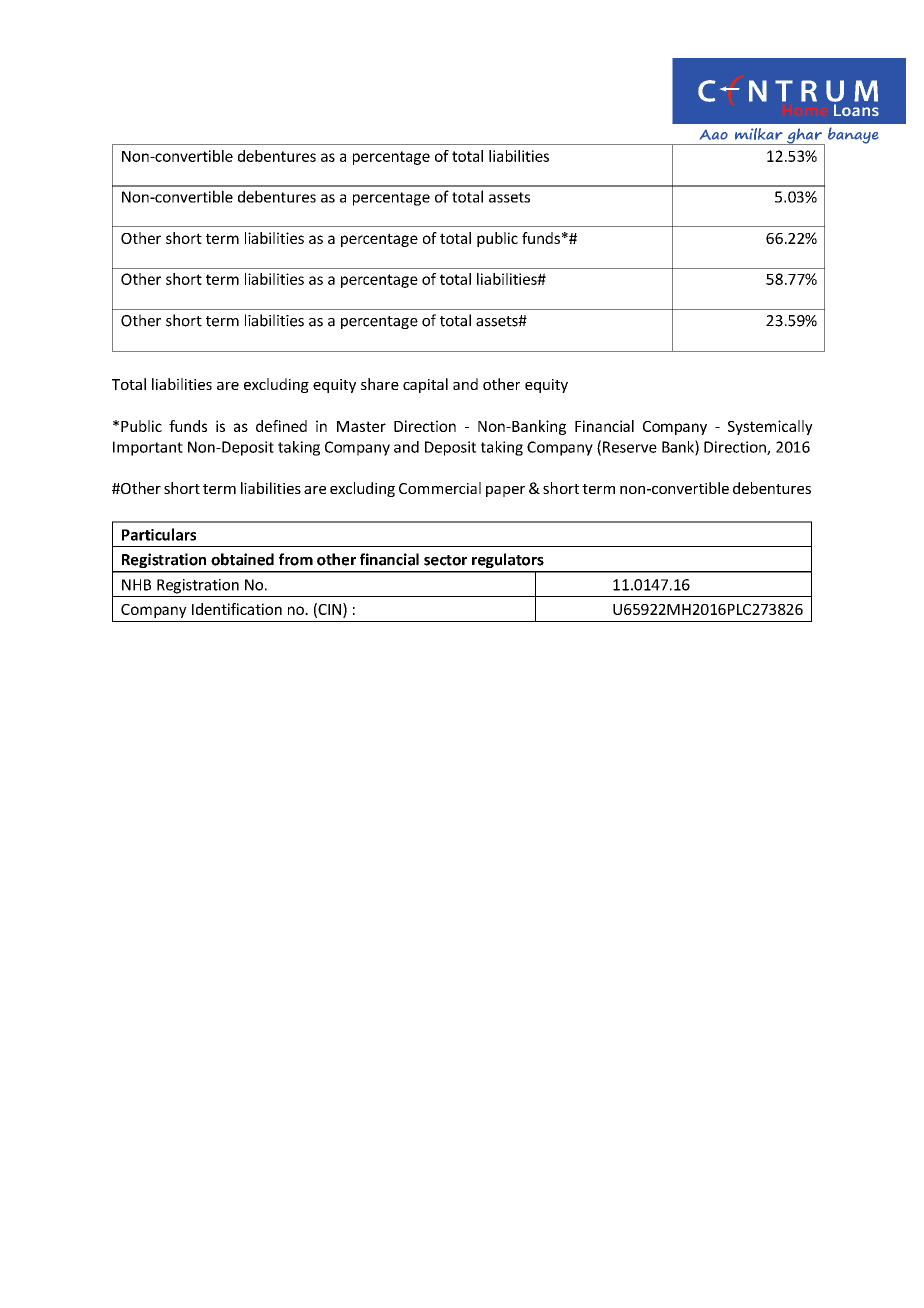  I want to click on Identification, so click(237, 609).
